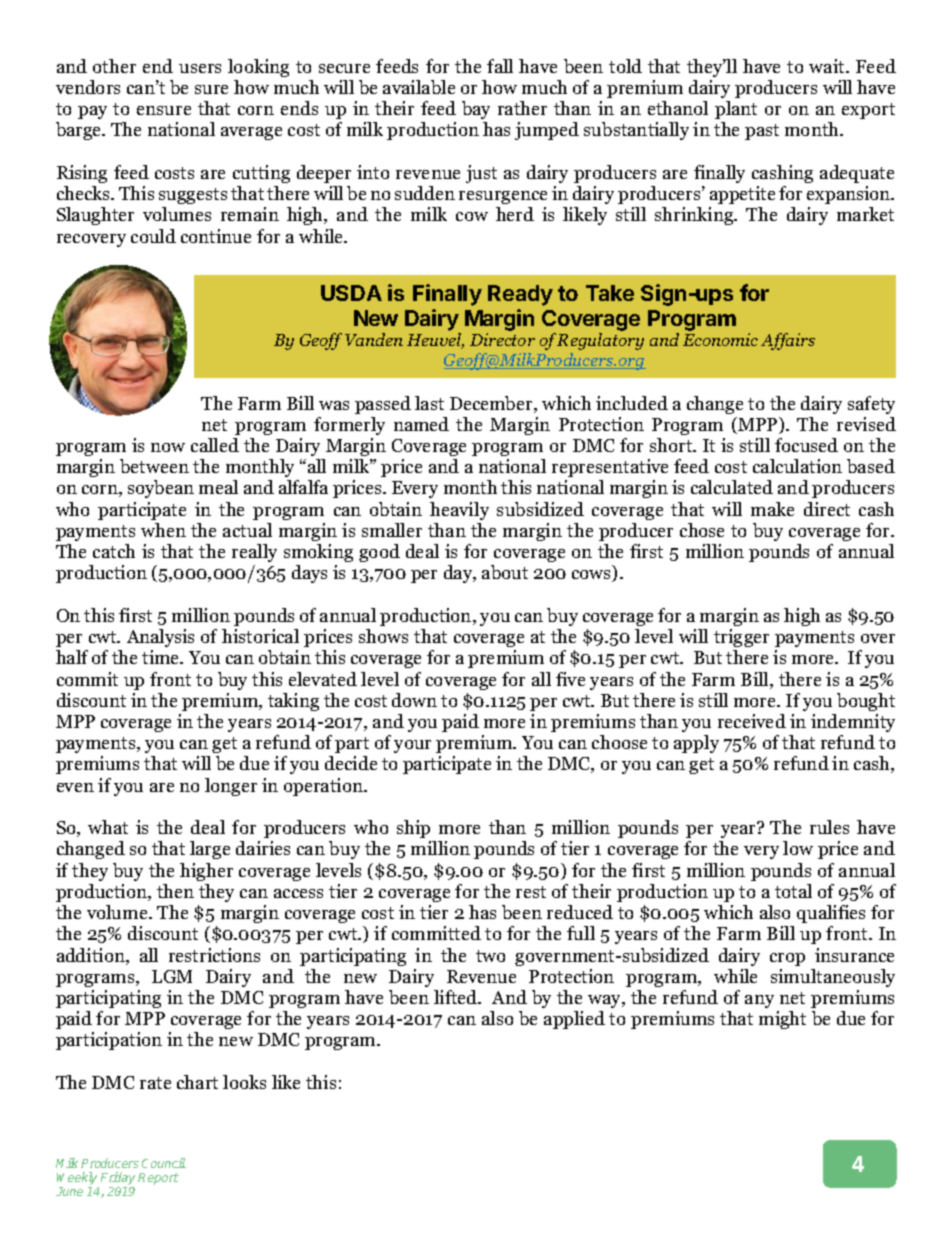  I want to click on users, so click(200, 68).
